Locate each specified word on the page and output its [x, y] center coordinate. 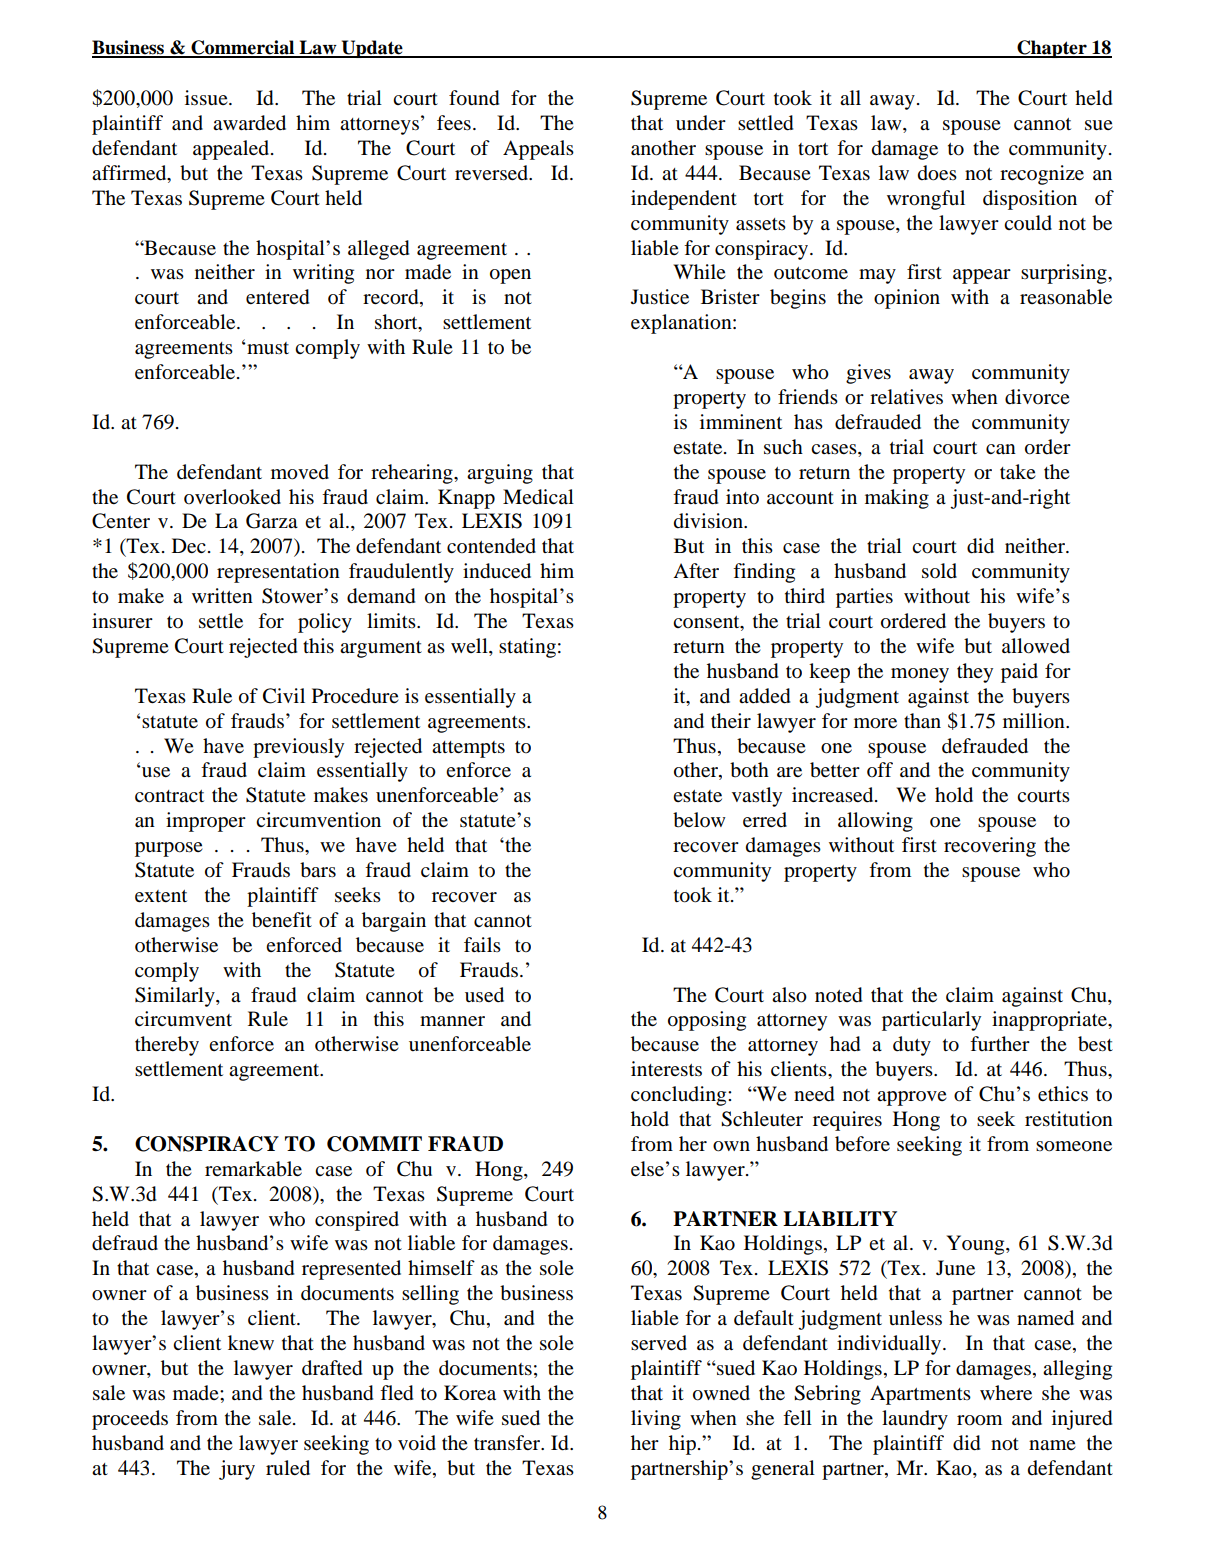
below [699, 820]
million [1035, 721]
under [701, 123]
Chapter [1052, 49]
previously [298, 748]
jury [237, 1470]
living [656, 1420]
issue [207, 98]
